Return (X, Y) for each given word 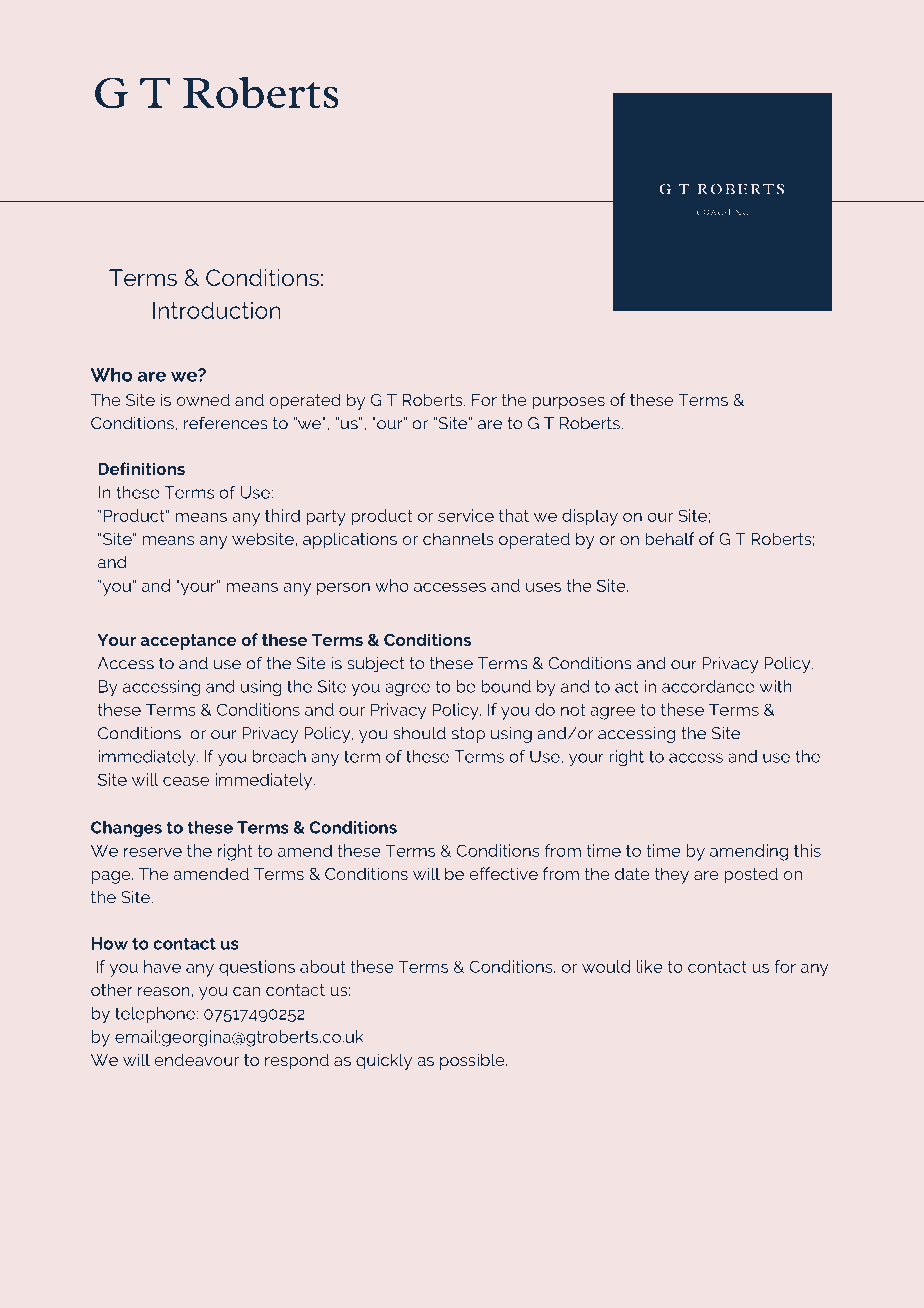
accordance (708, 686)
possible (473, 1061)
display (590, 517)
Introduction (216, 310)
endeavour (196, 1059)
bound (506, 686)
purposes (568, 403)
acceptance (188, 642)
